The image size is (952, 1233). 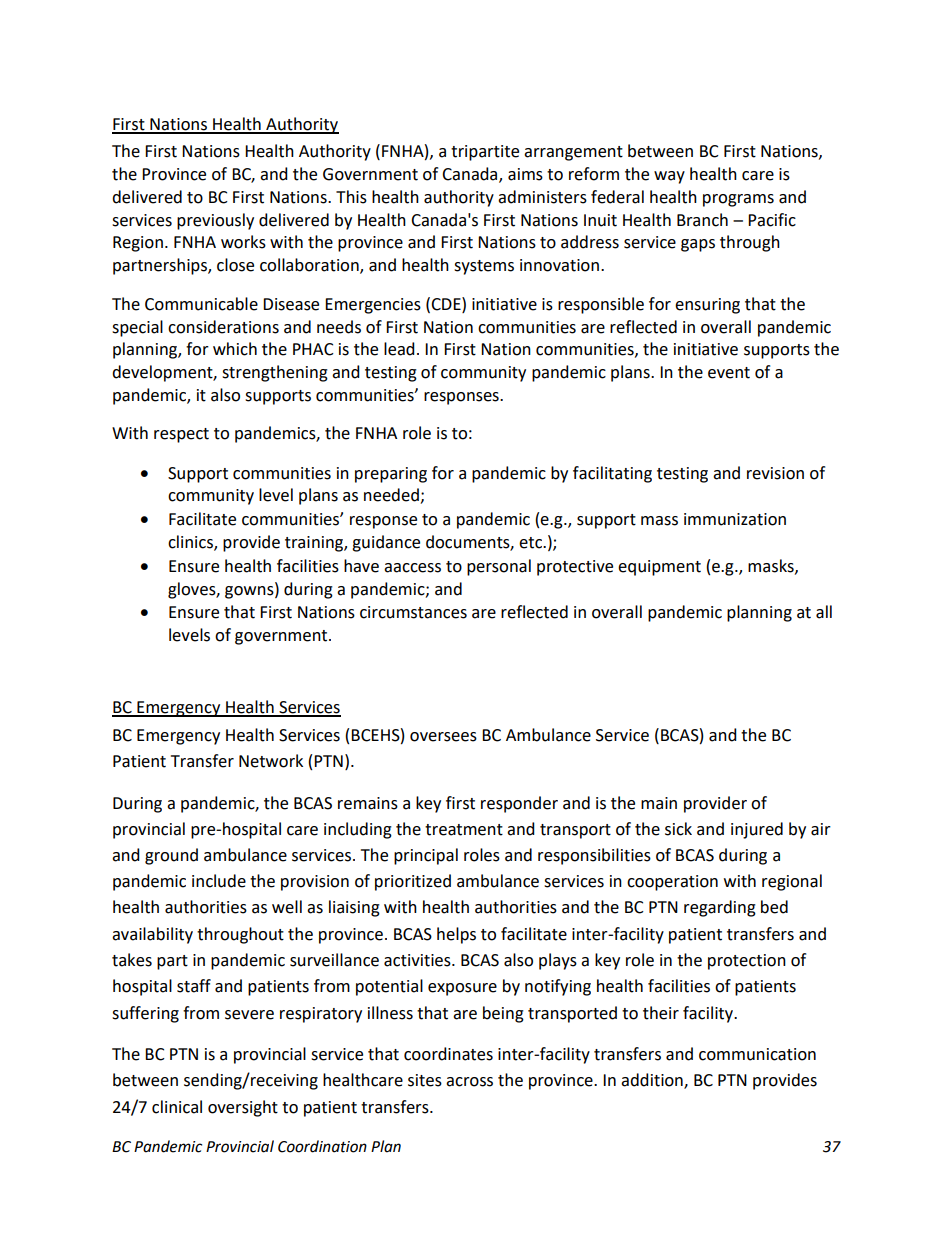 What do you see at coordinates (757, 830) in the screenshot?
I see `injured` at bounding box center [757, 830].
